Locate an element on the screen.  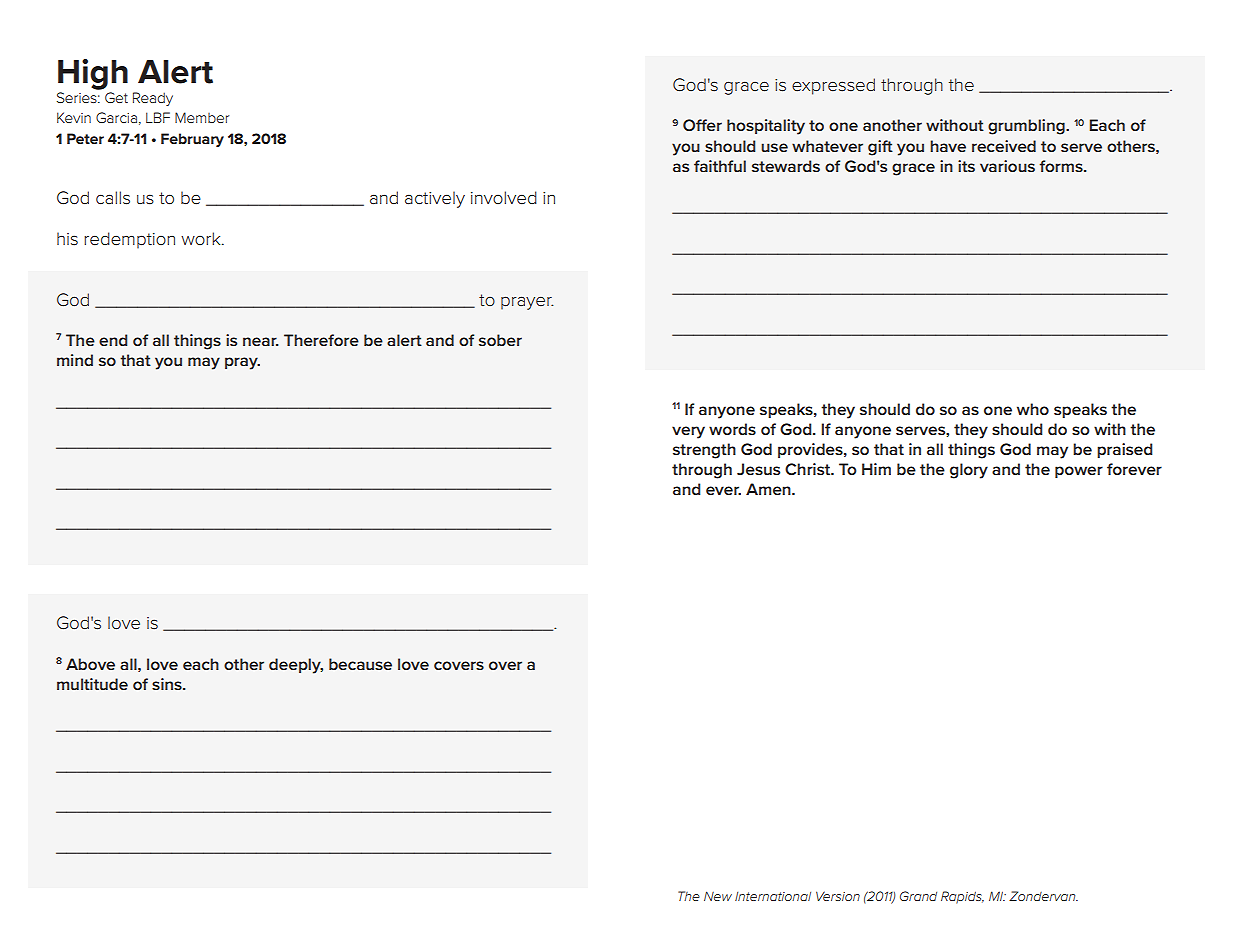
work is located at coordinates (202, 238).
